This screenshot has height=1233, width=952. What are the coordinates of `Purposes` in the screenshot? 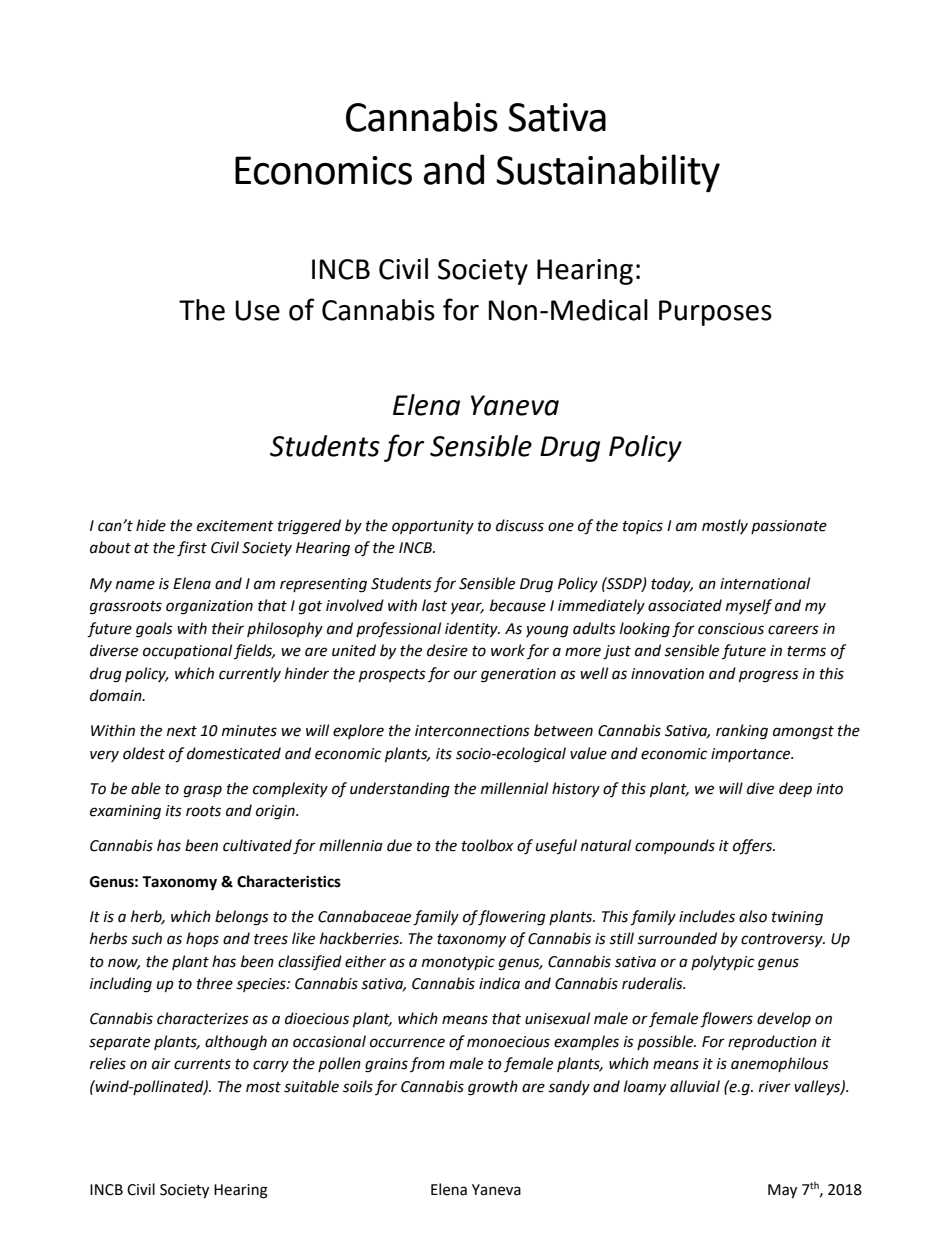 It's located at (715, 313).
